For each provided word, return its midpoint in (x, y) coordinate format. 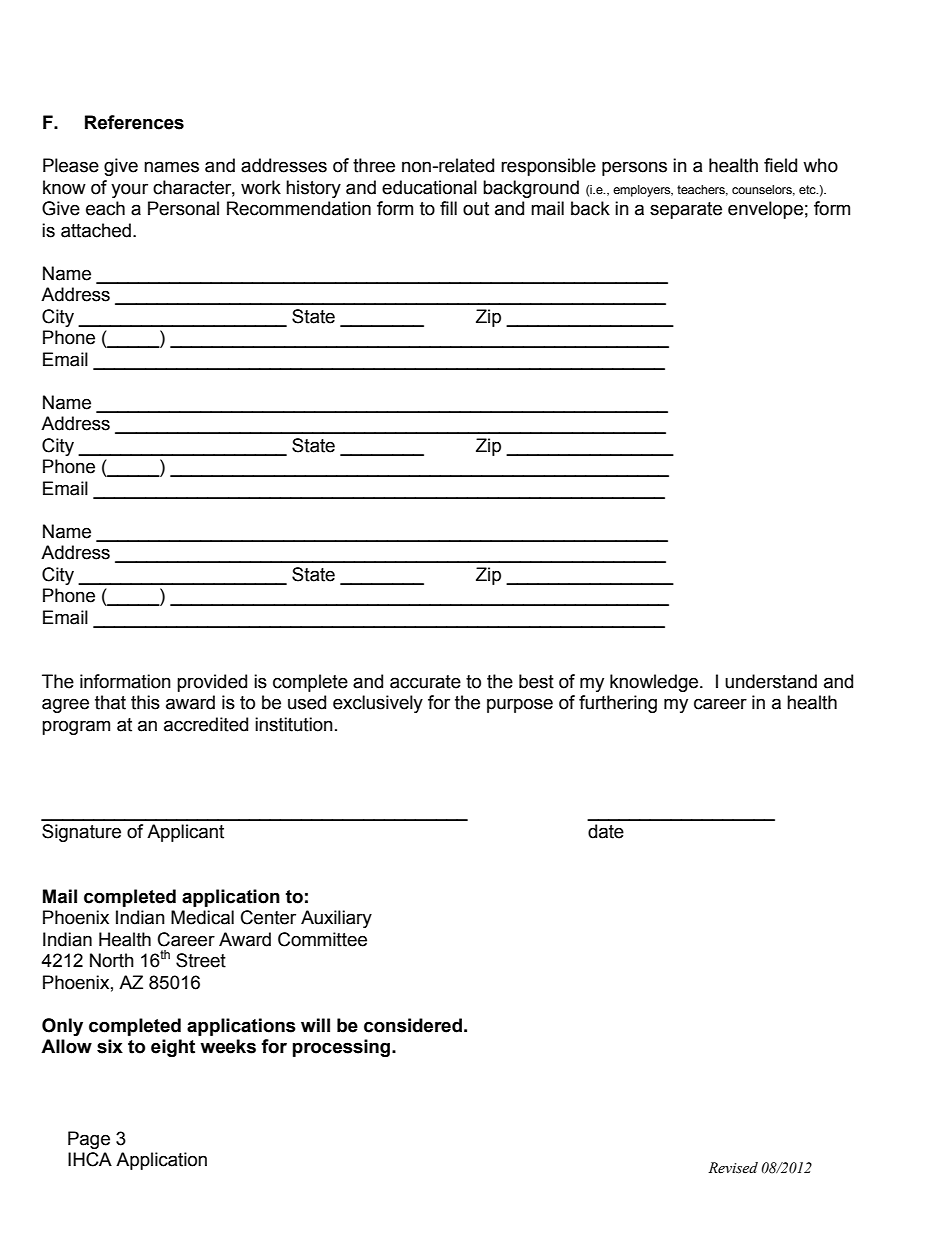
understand (771, 681)
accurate (425, 682)
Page (89, 1140)
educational (429, 187)
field (780, 165)
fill (448, 208)
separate (686, 210)
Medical (202, 917)
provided (212, 683)
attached (96, 230)
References (134, 122)
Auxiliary (336, 919)
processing (342, 1048)
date (606, 831)
